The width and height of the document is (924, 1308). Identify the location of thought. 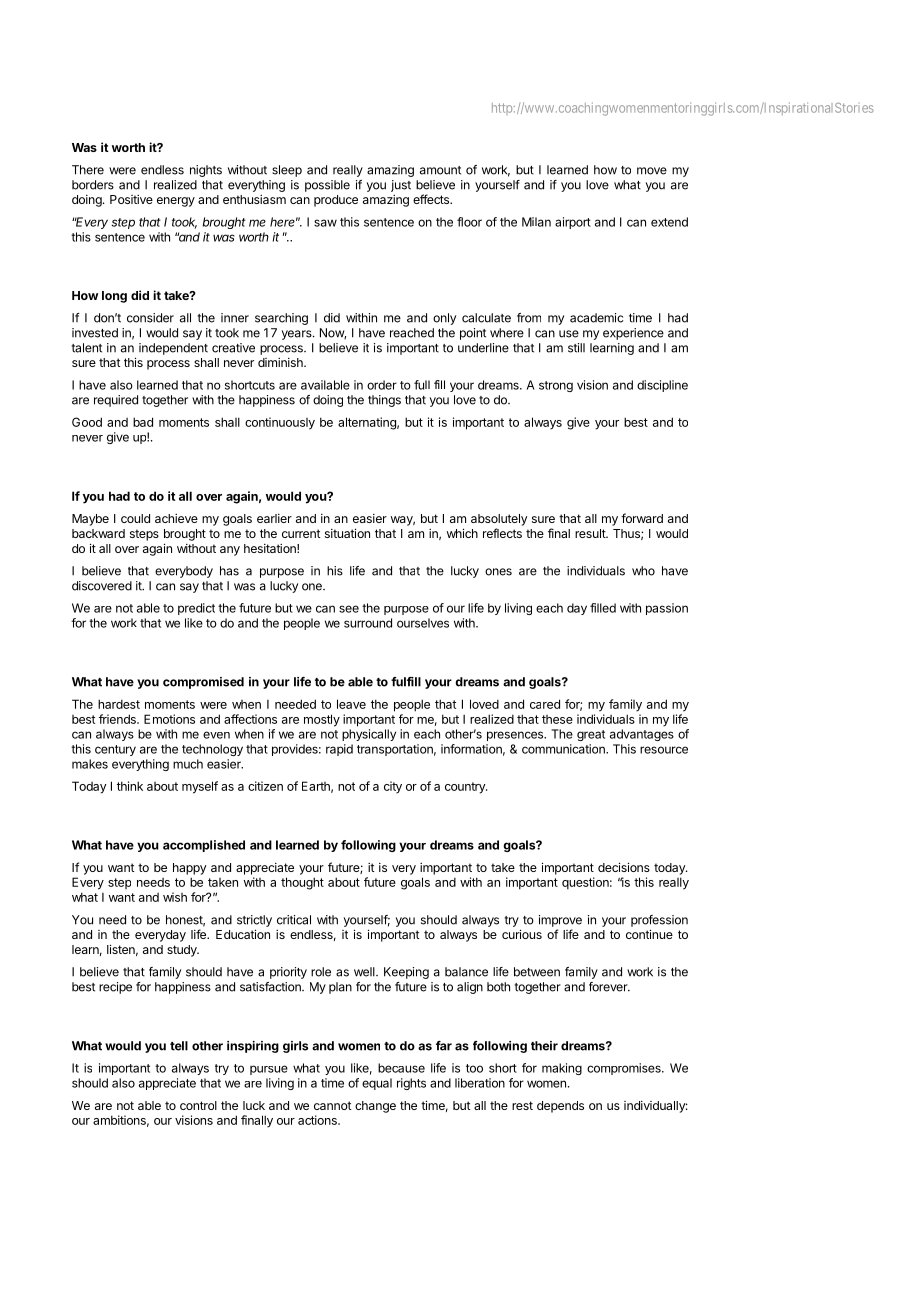
(302, 883).
